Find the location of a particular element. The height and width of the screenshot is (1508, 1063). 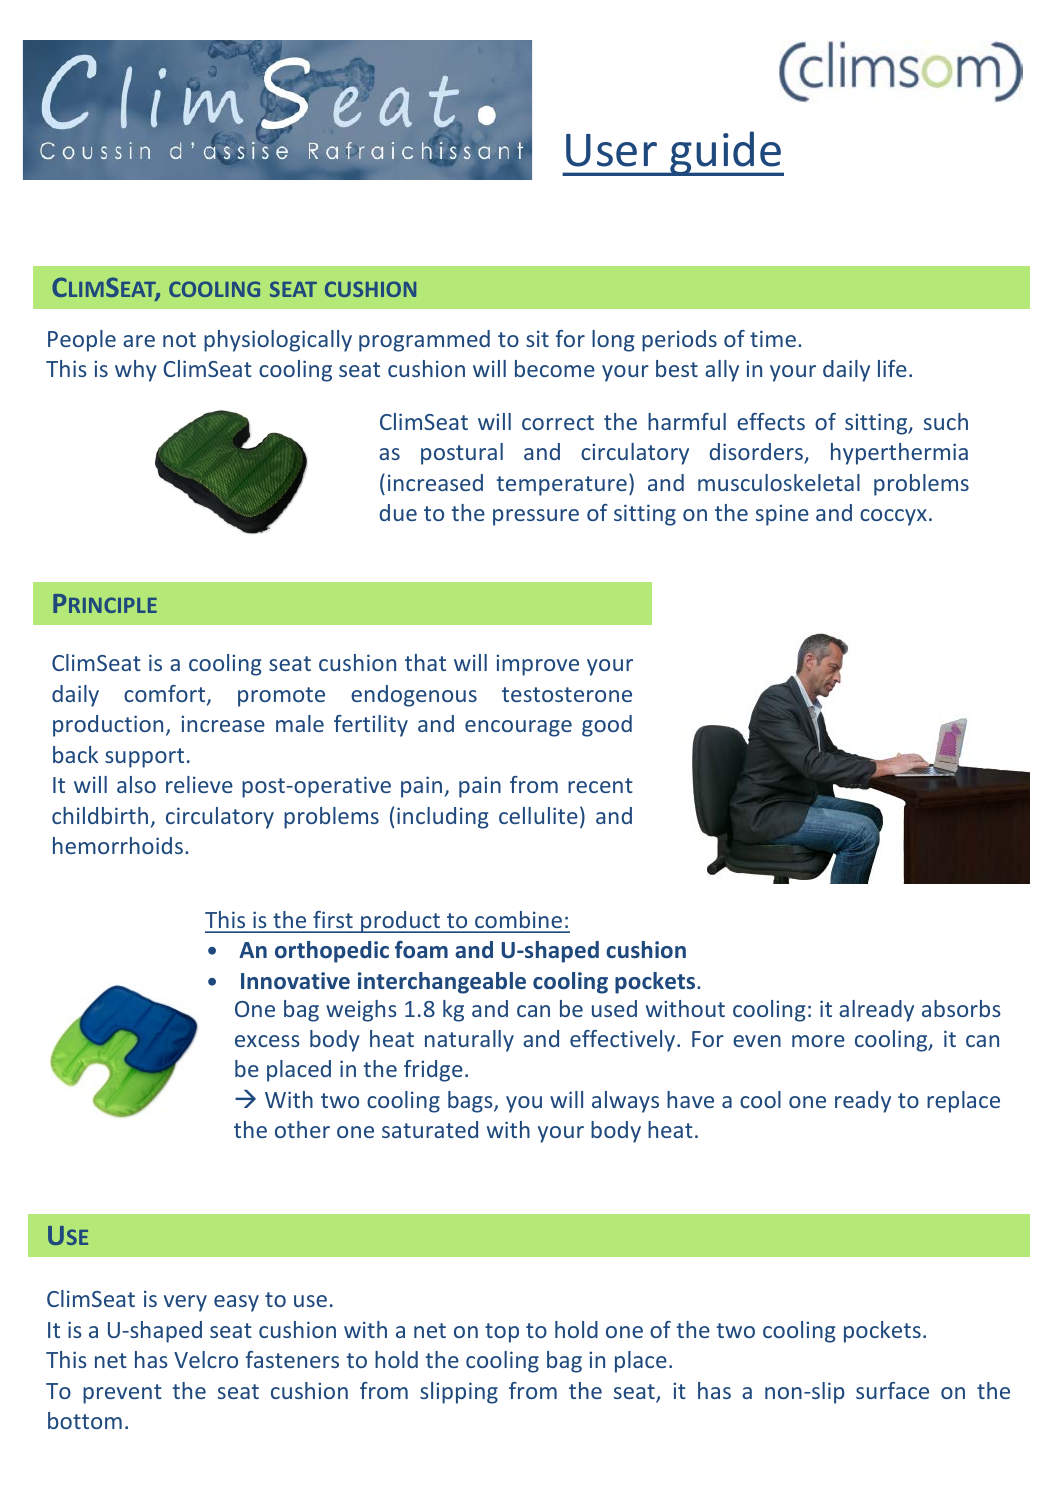

Velcro is located at coordinates (206, 1359).
